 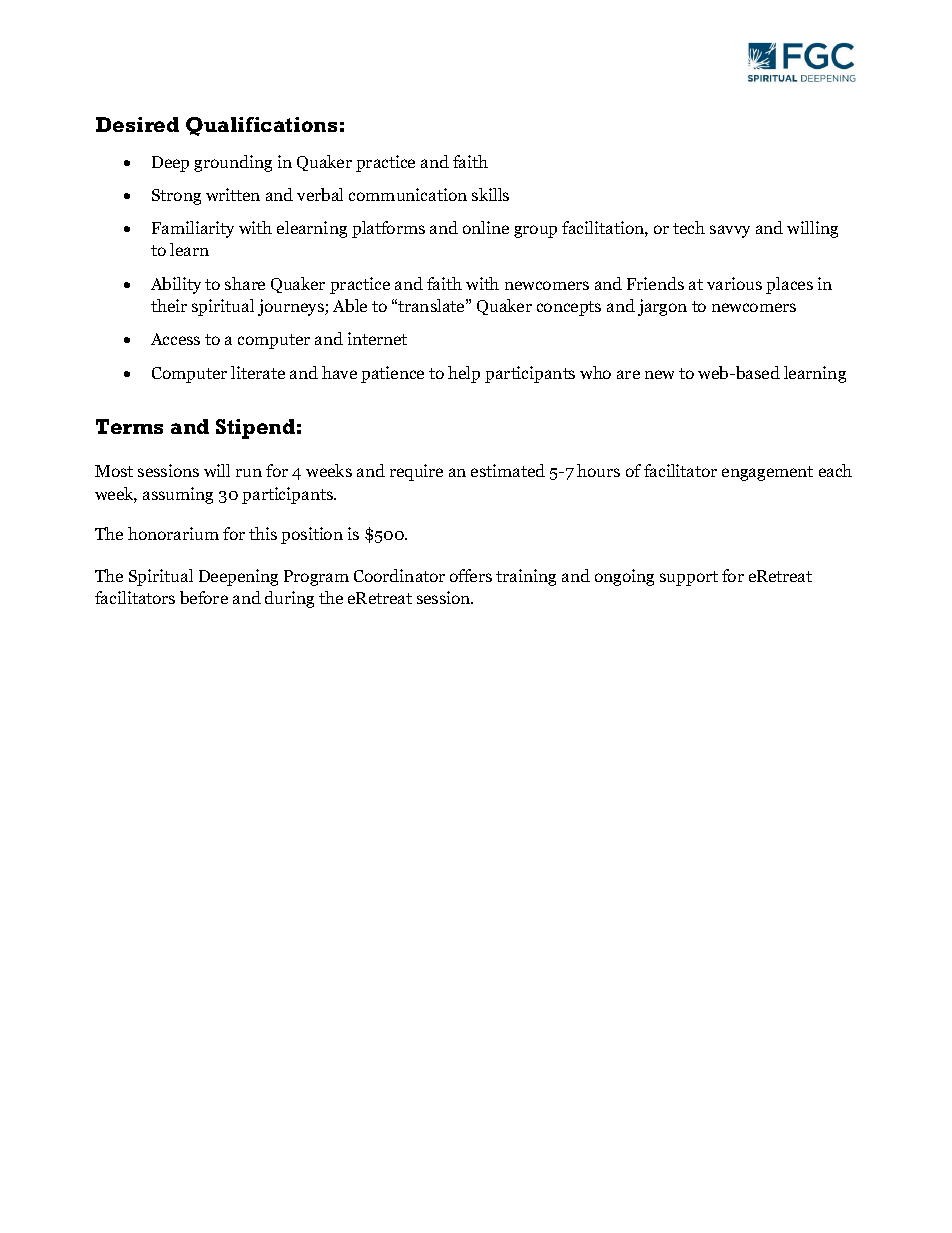 I want to click on estimated, so click(x=508, y=470).
